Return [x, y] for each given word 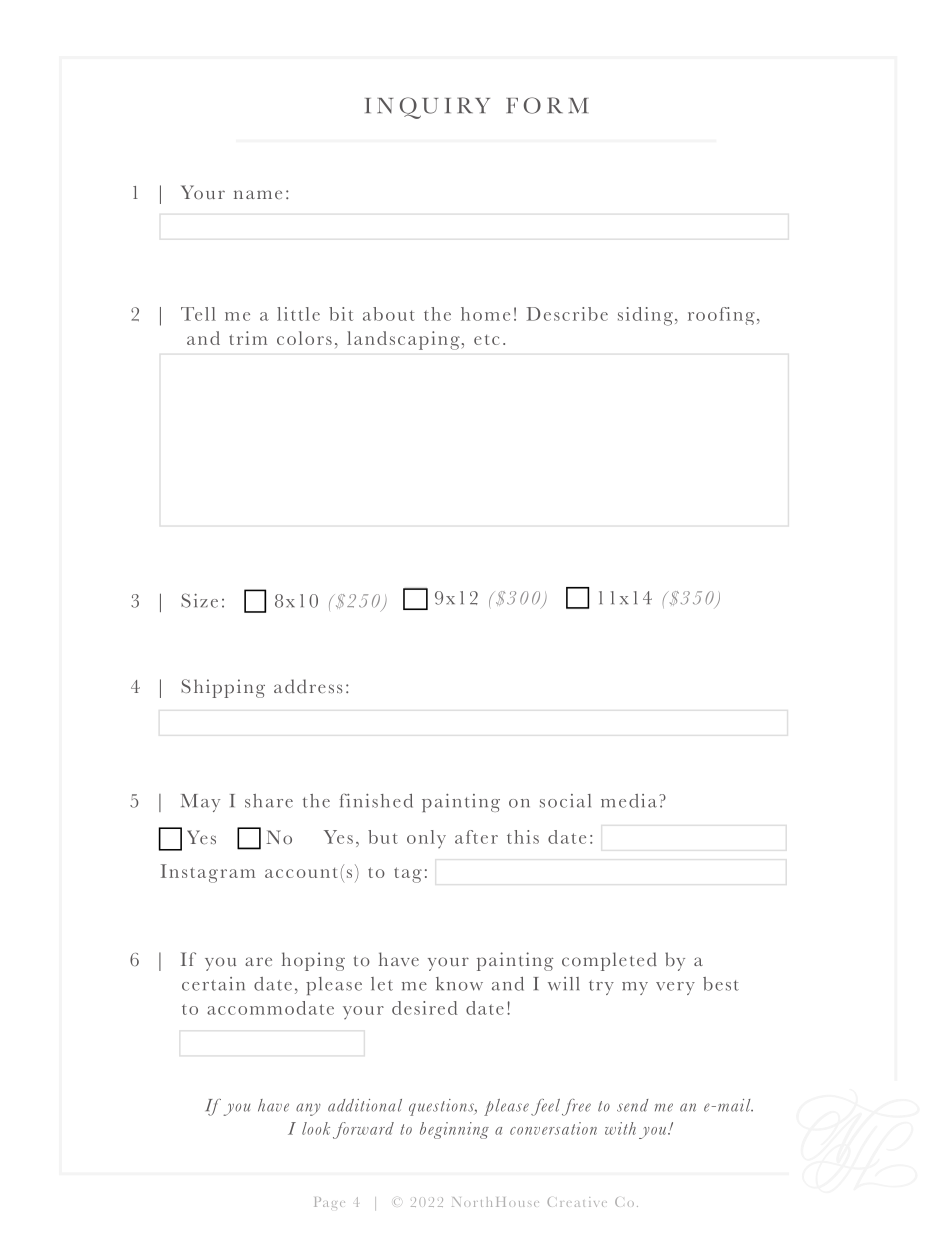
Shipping [223, 688]
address [308, 686]
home [485, 314]
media [629, 801]
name [258, 194]
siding [645, 316]
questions [443, 1107]
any [308, 1109]
